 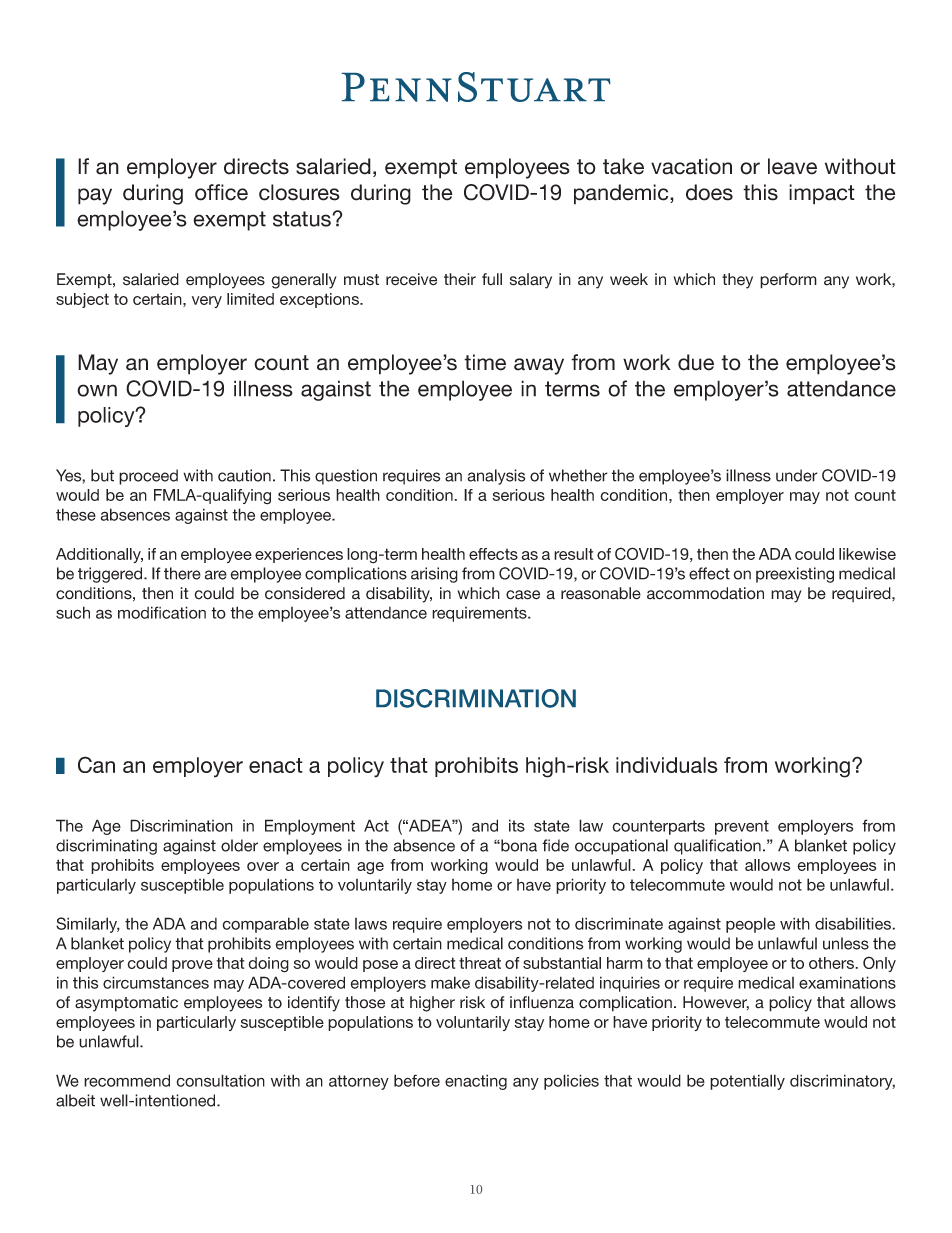 I want to click on impact, so click(x=822, y=194).
